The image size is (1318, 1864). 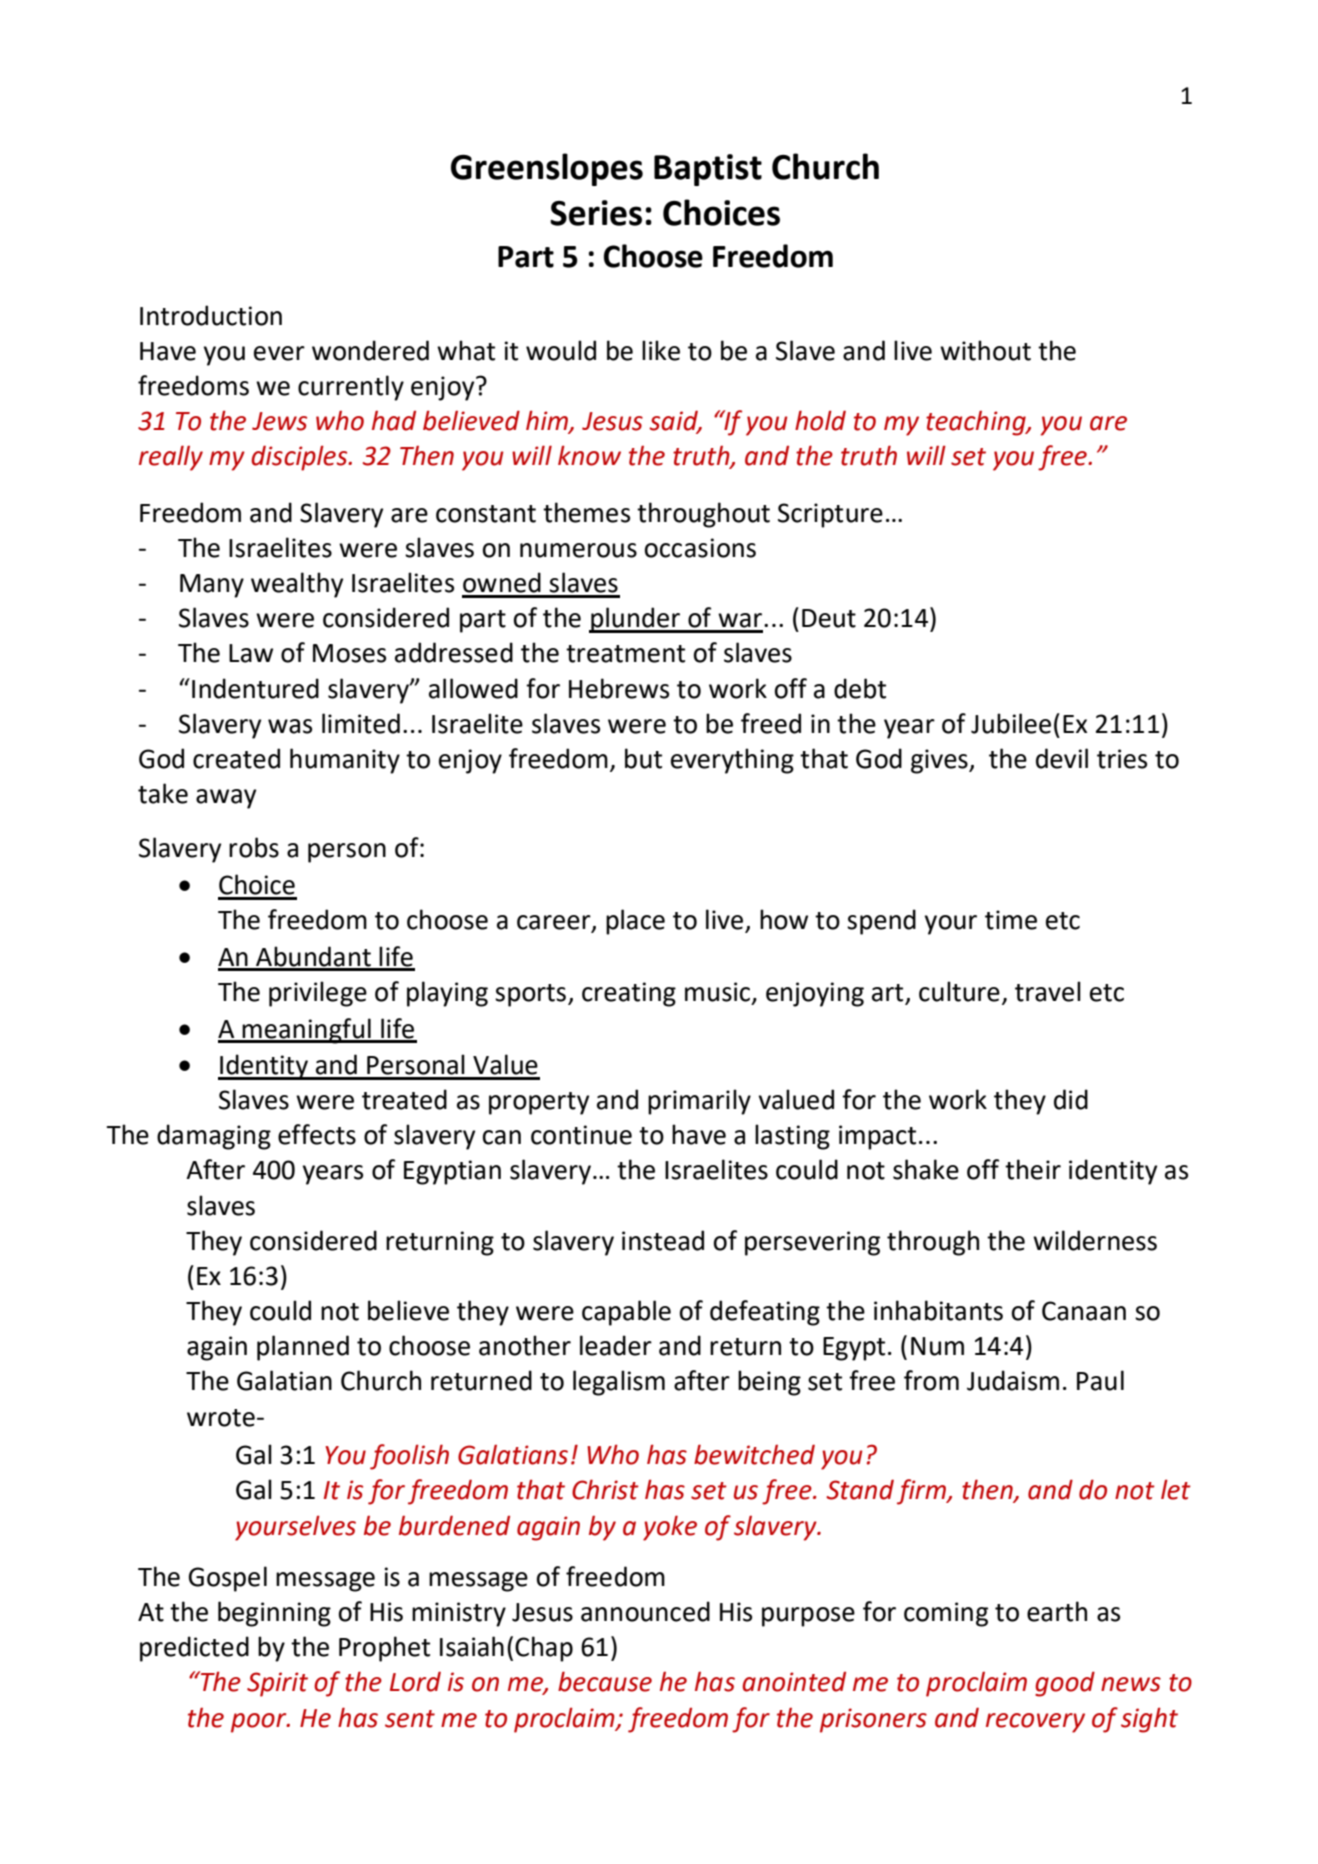 What do you see at coordinates (1011, 920) in the screenshot?
I see `time` at bounding box center [1011, 920].
